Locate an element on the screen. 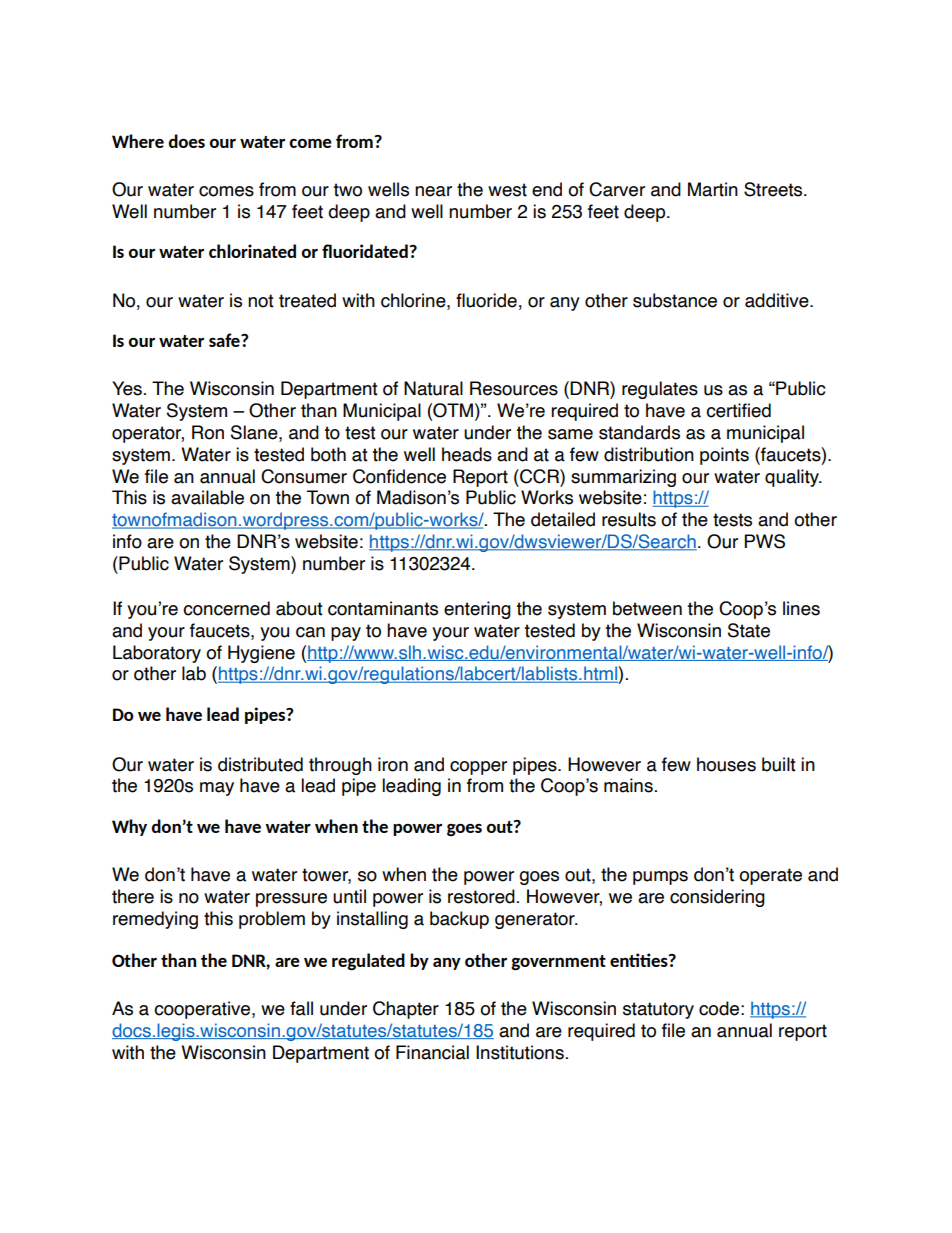 Image resolution: width=952 pixels, height=1233 pixels. does is located at coordinates (187, 141).
